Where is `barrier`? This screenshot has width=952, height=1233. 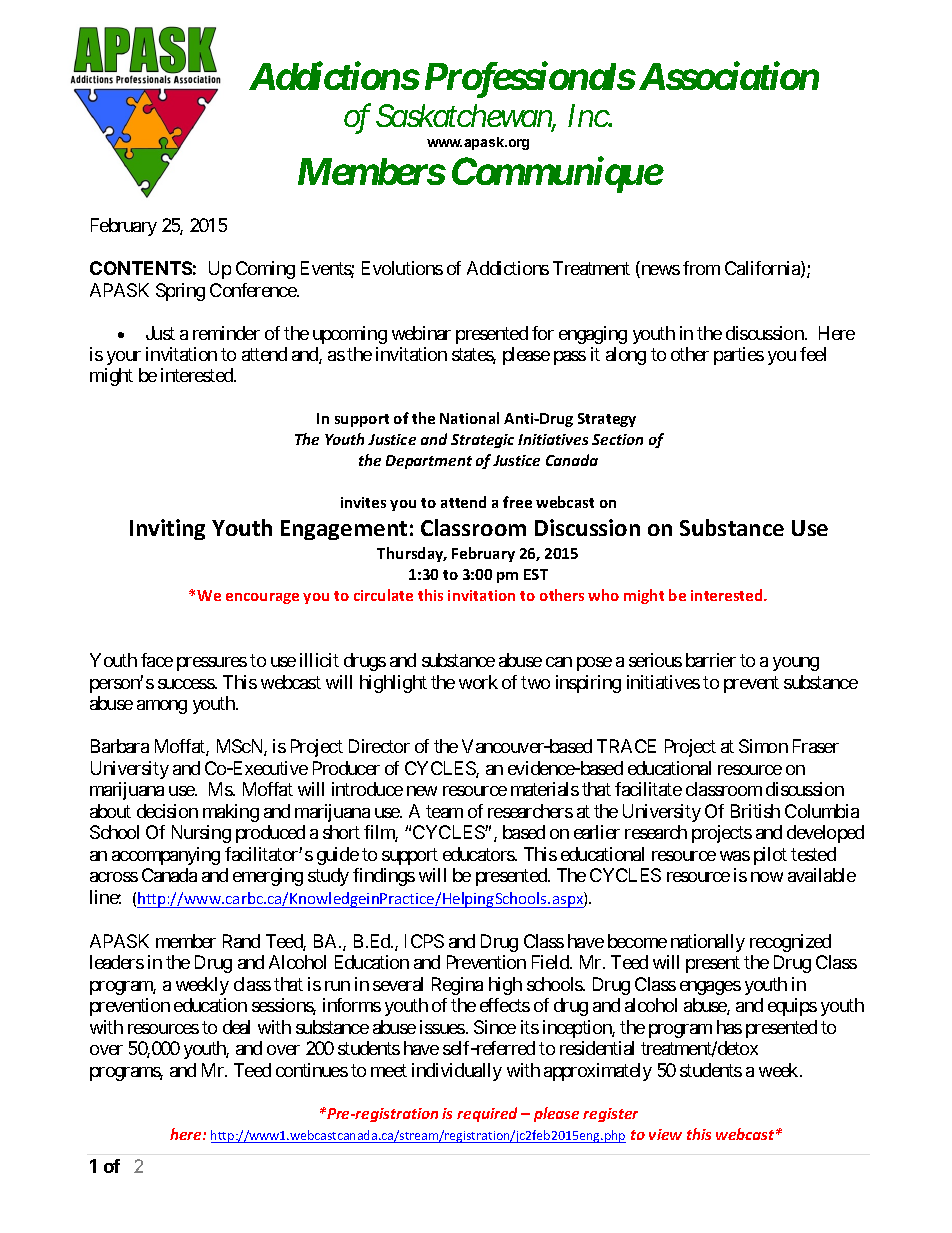 barrier is located at coordinates (711, 660).
